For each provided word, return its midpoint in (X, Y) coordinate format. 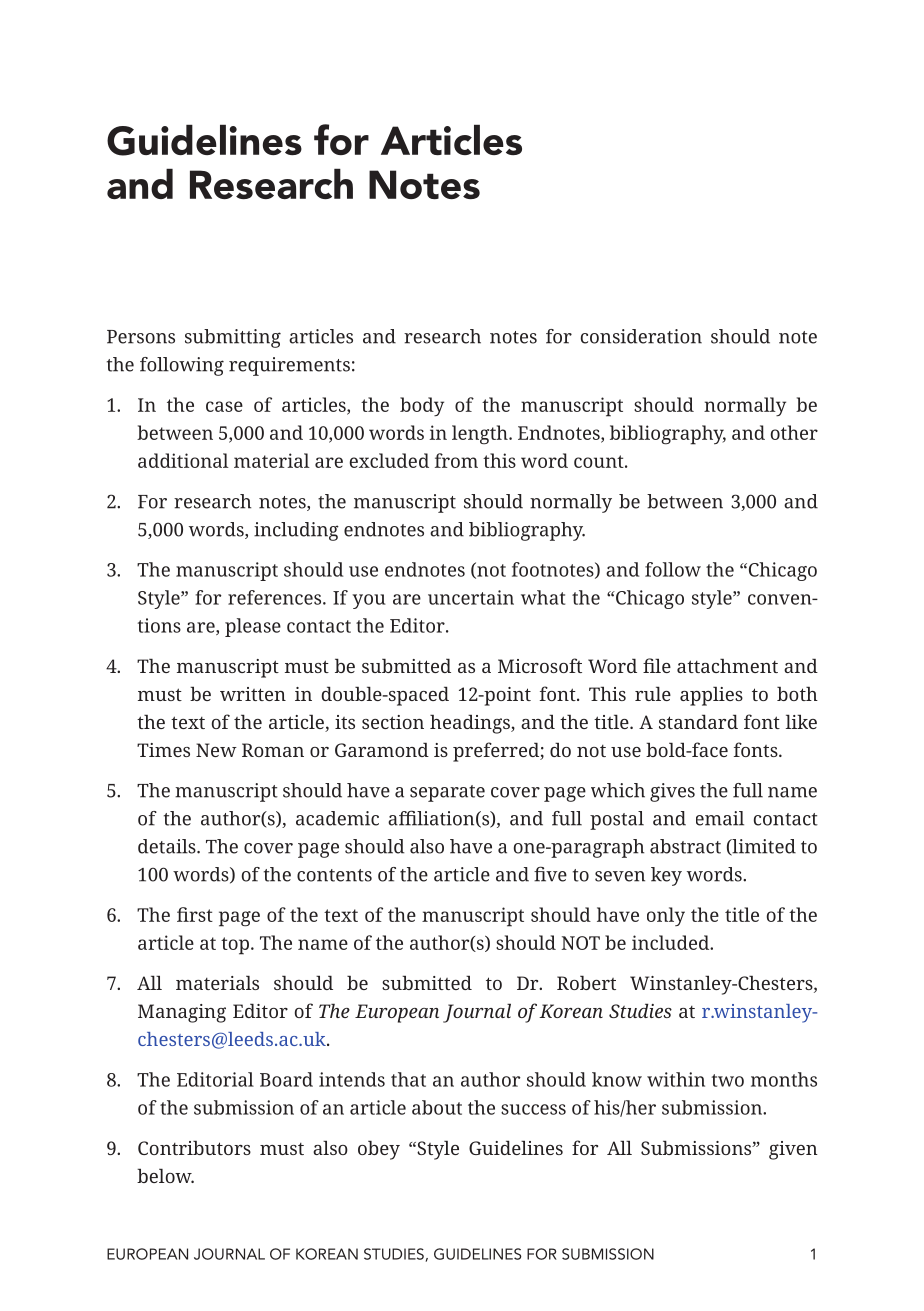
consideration (641, 336)
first (195, 914)
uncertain (471, 597)
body (422, 406)
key (666, 876)
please (253, 627)
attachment (727, 665)
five (550, 874)
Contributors (194, 1147)
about (437, 1107)
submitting (233, 338)
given (793, 1150)
